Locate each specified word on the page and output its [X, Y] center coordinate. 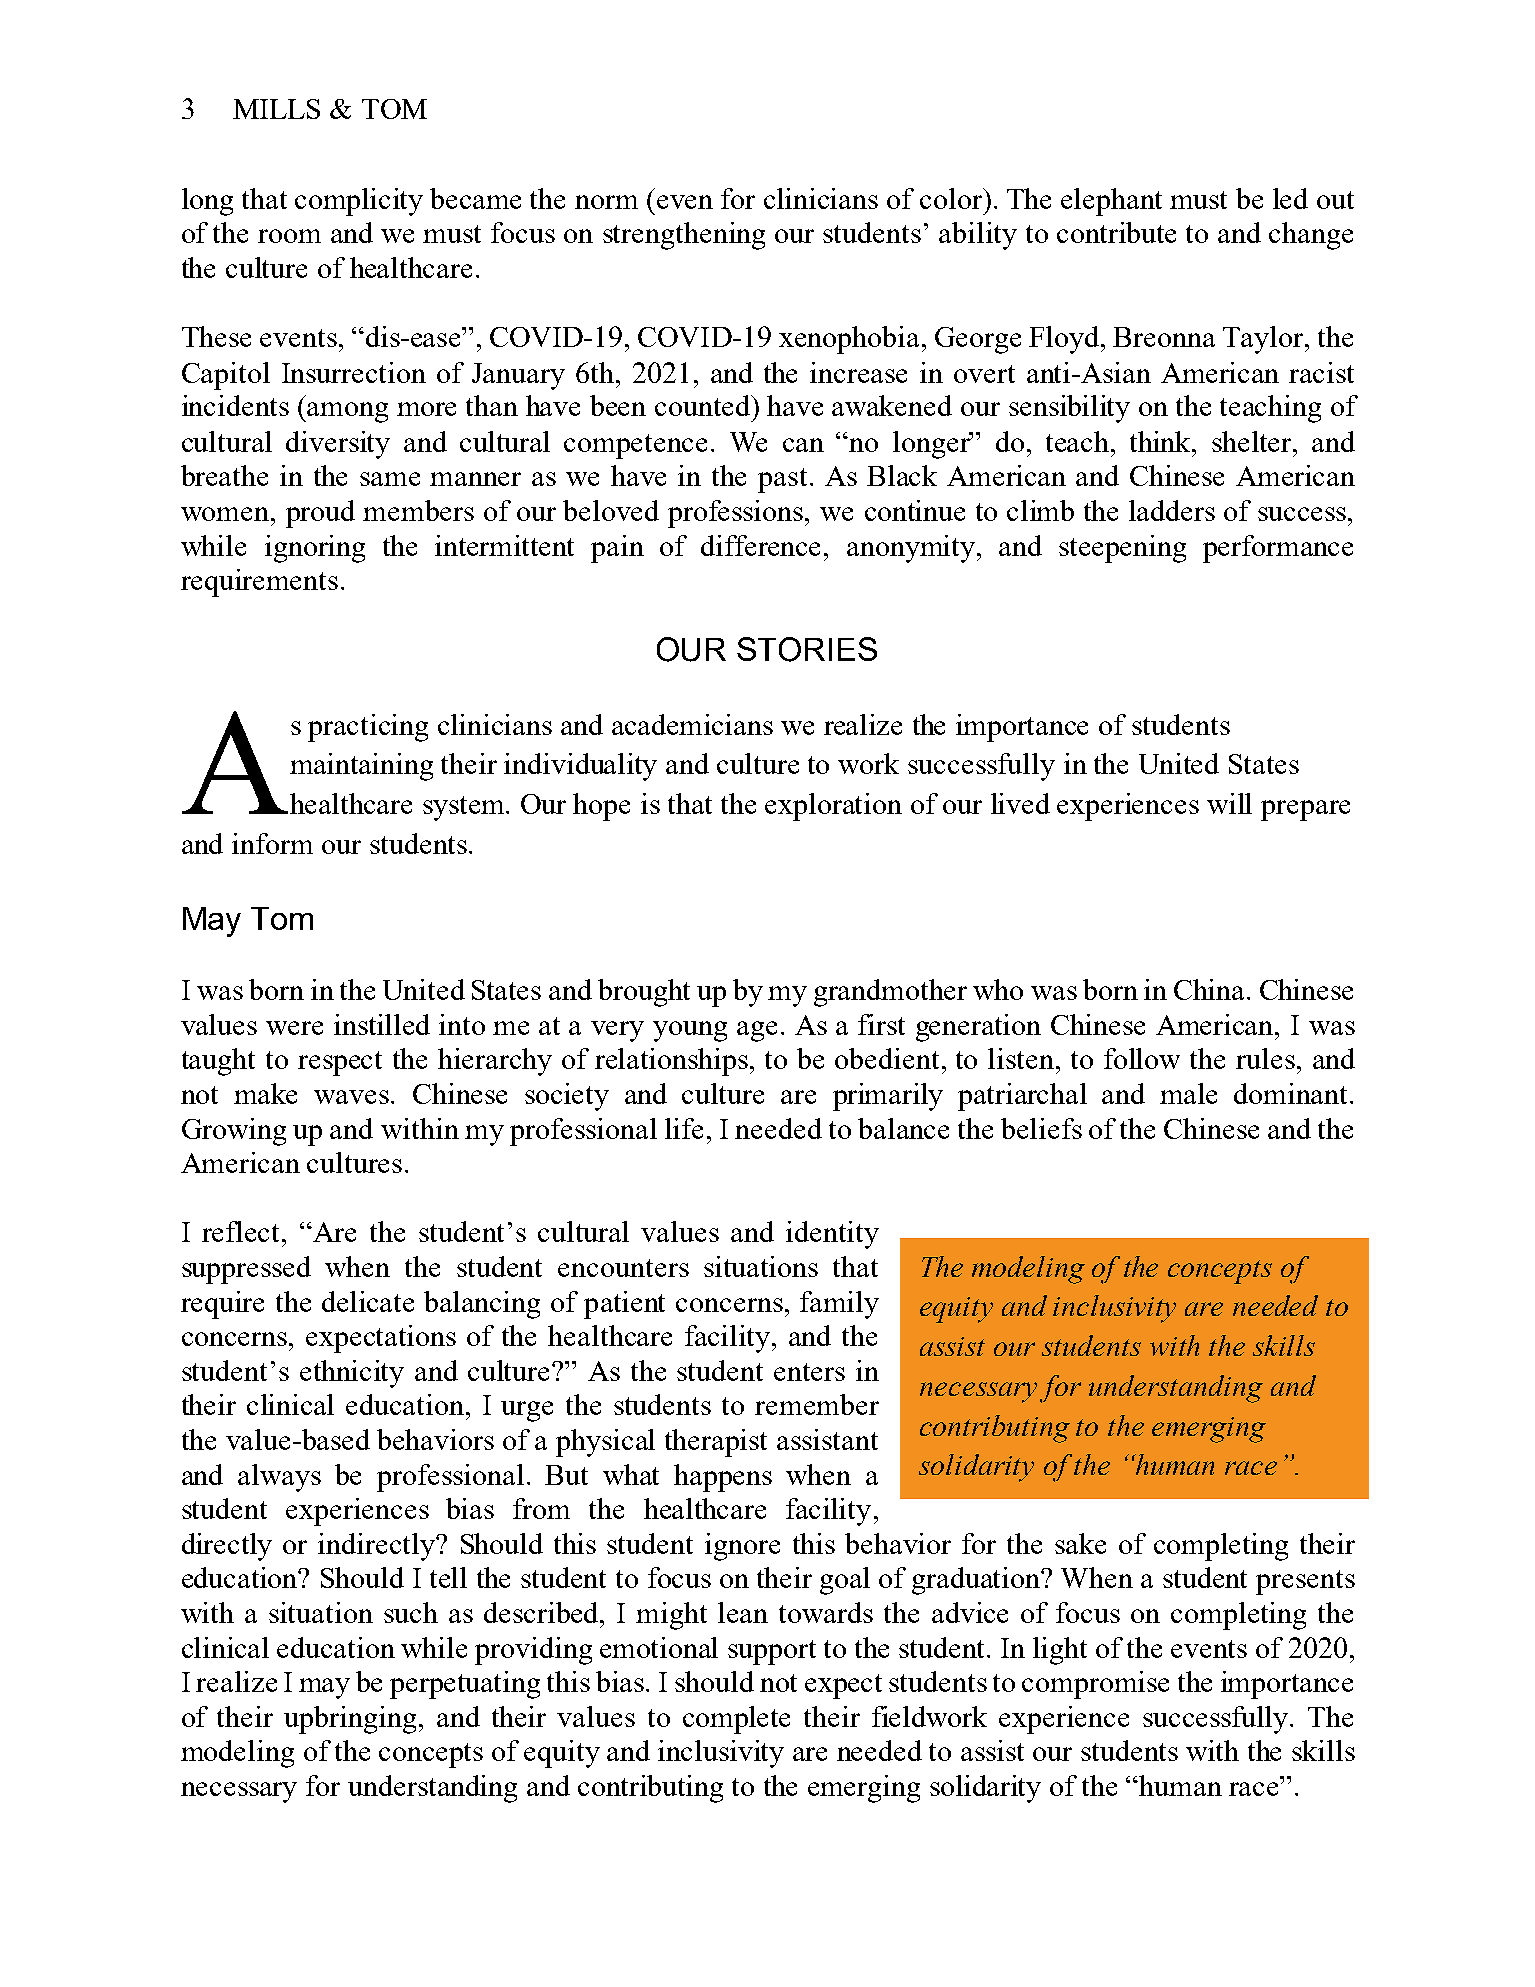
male [1188, 1093]
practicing [368, 728]
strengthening [684, 236]
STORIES [807, 649]
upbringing [350, 1720]
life [684, 1128]
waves [353, 1097]
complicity [359, 202]
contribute [1116, 232]
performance [1278, 549]
